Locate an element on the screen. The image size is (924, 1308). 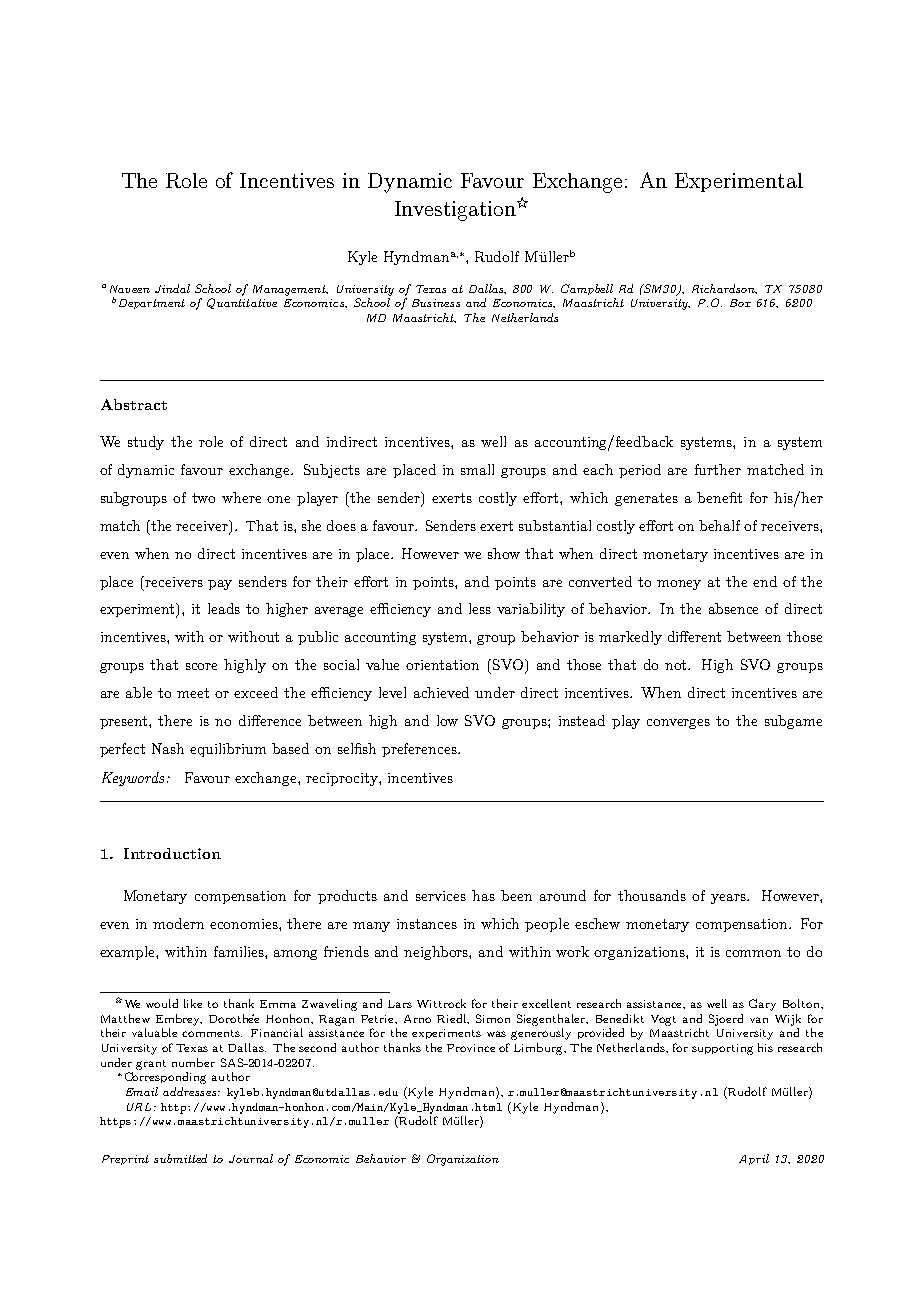
Quantitative is located at coordinates (242, 303).
